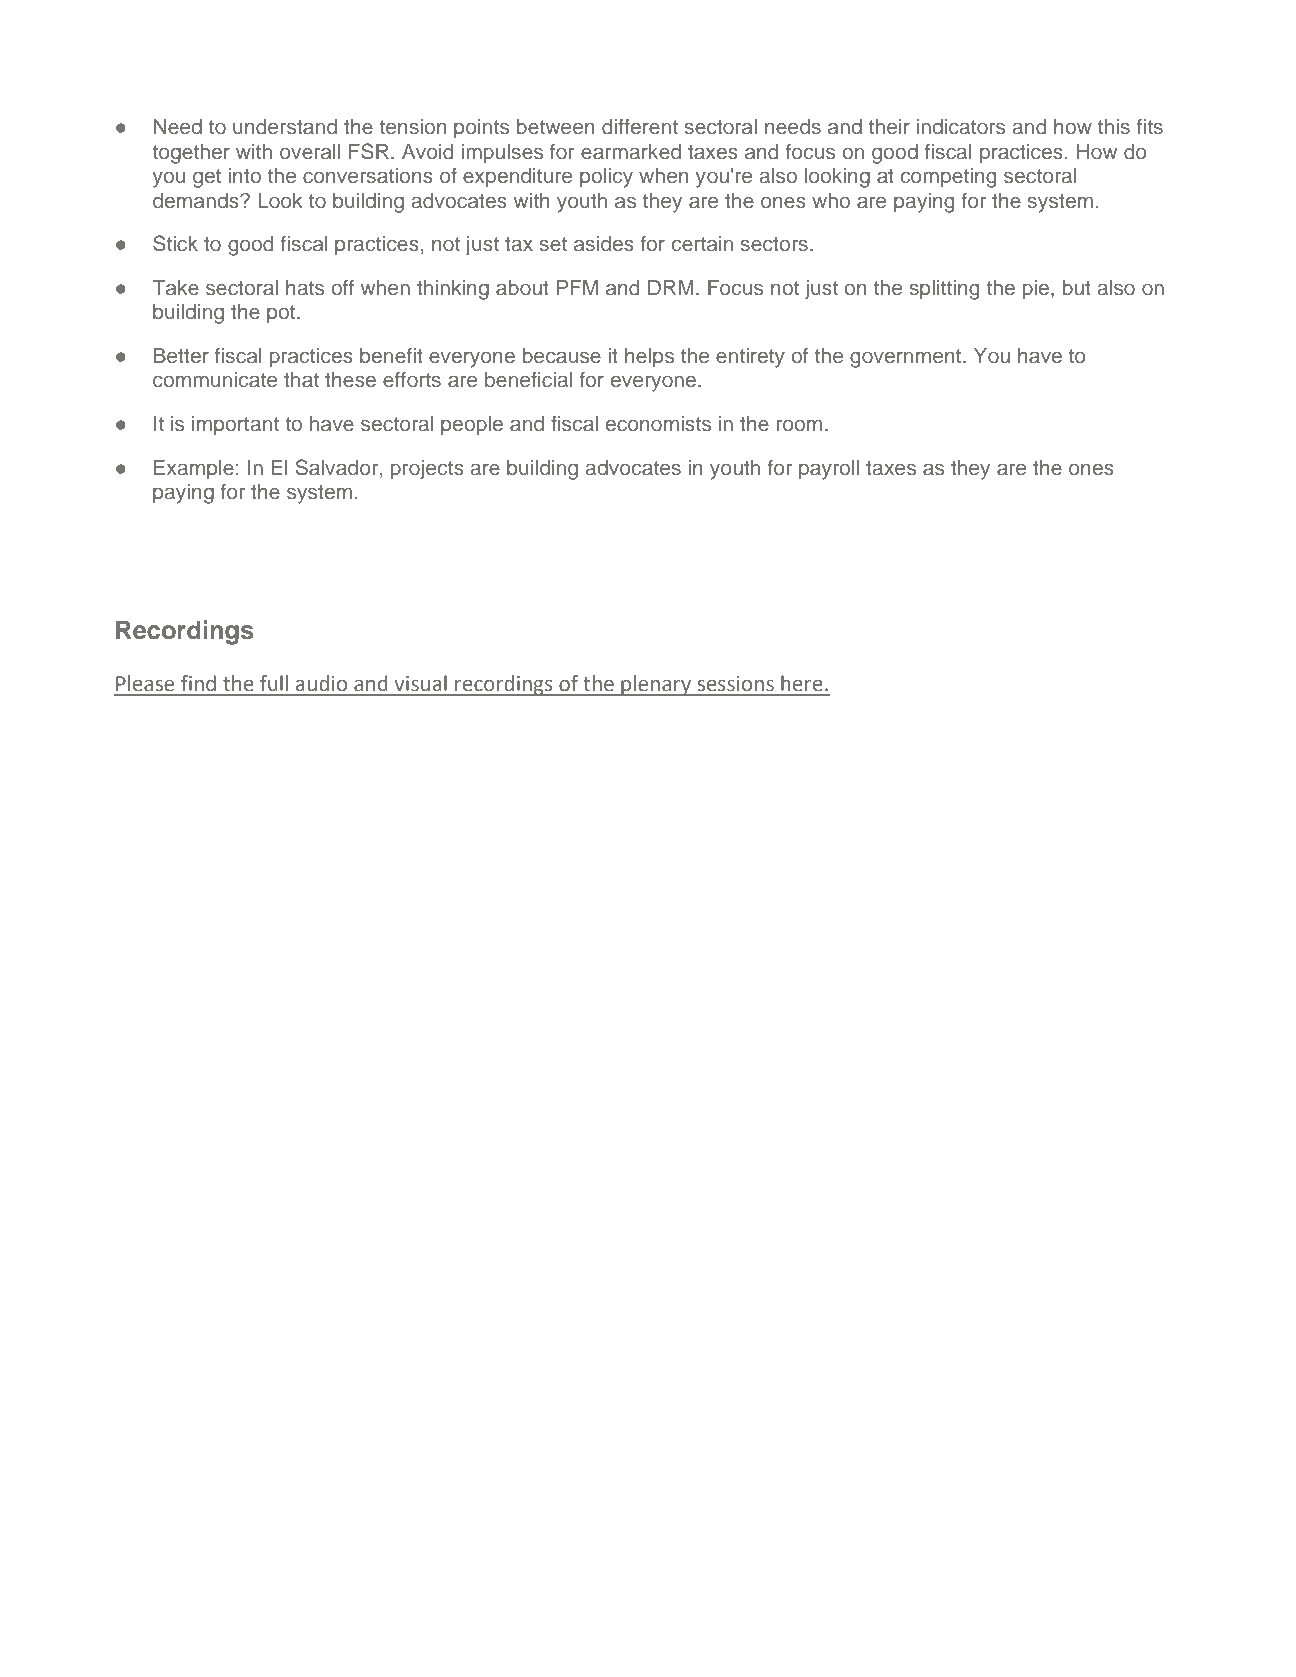 The width and height of the screenshot is (1296, 1677). I want to click on room, so click(799, 425).
